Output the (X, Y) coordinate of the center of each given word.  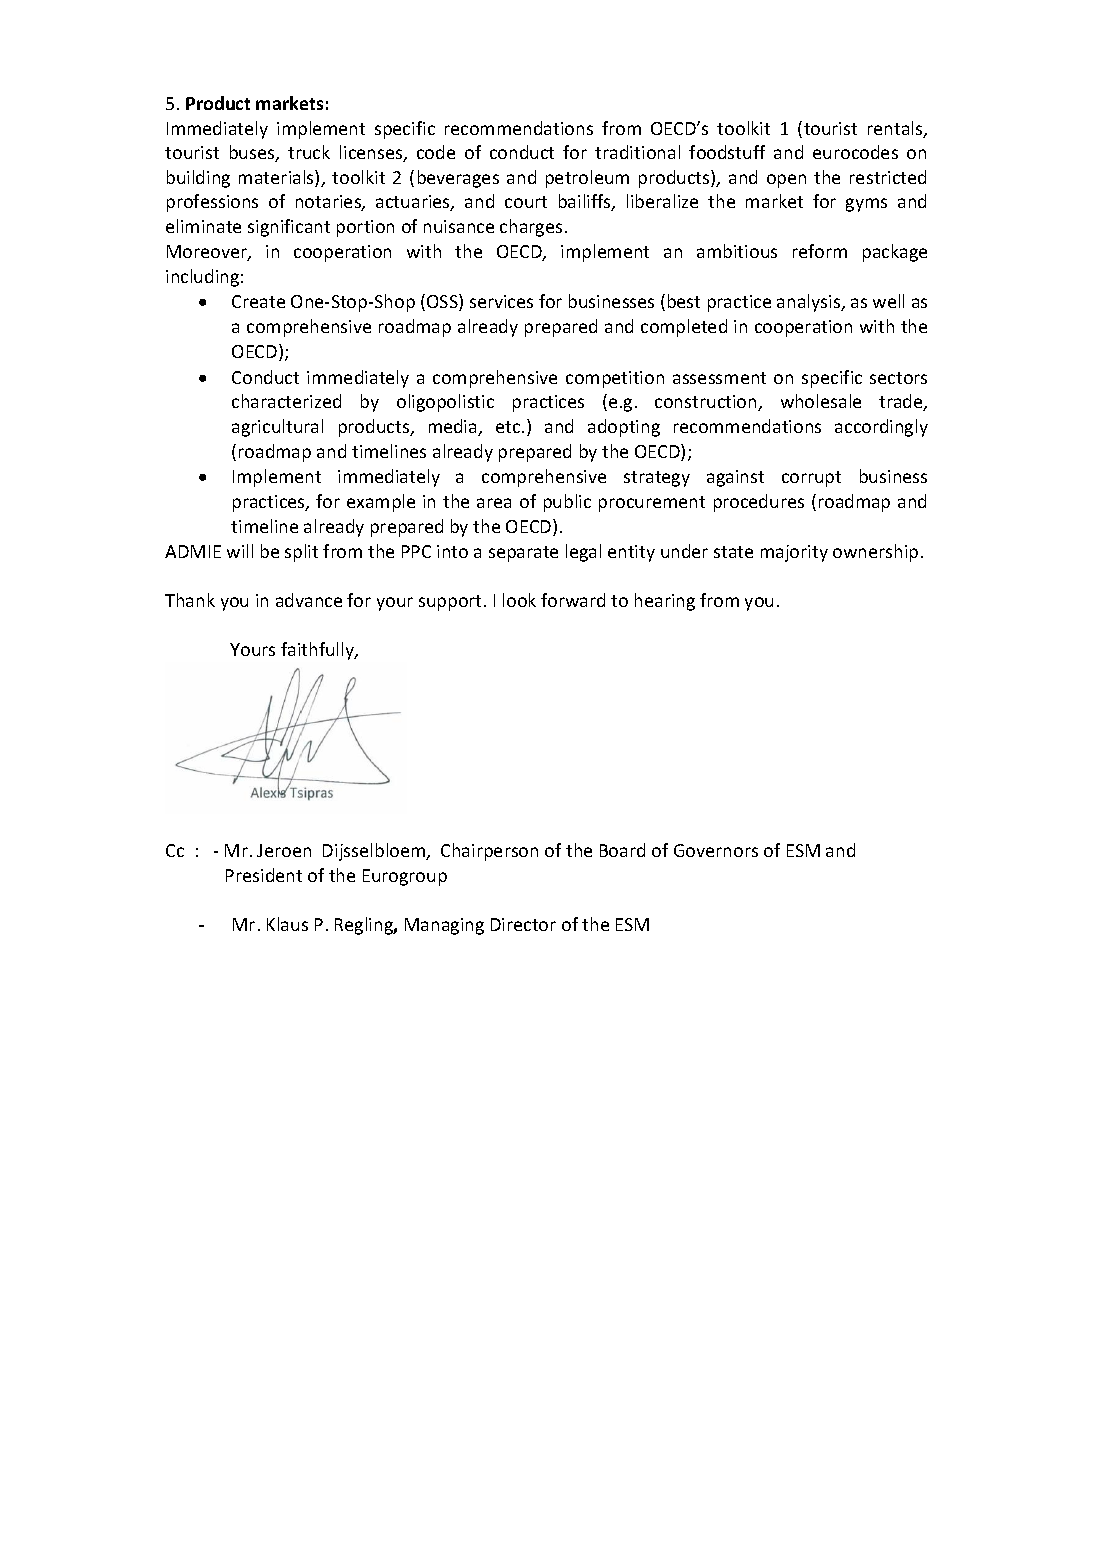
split (301, 553)
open (786, 181)
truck (309, 152)
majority (794, 553)
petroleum (587, 179)
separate (523, 554)
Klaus (287, 924)
